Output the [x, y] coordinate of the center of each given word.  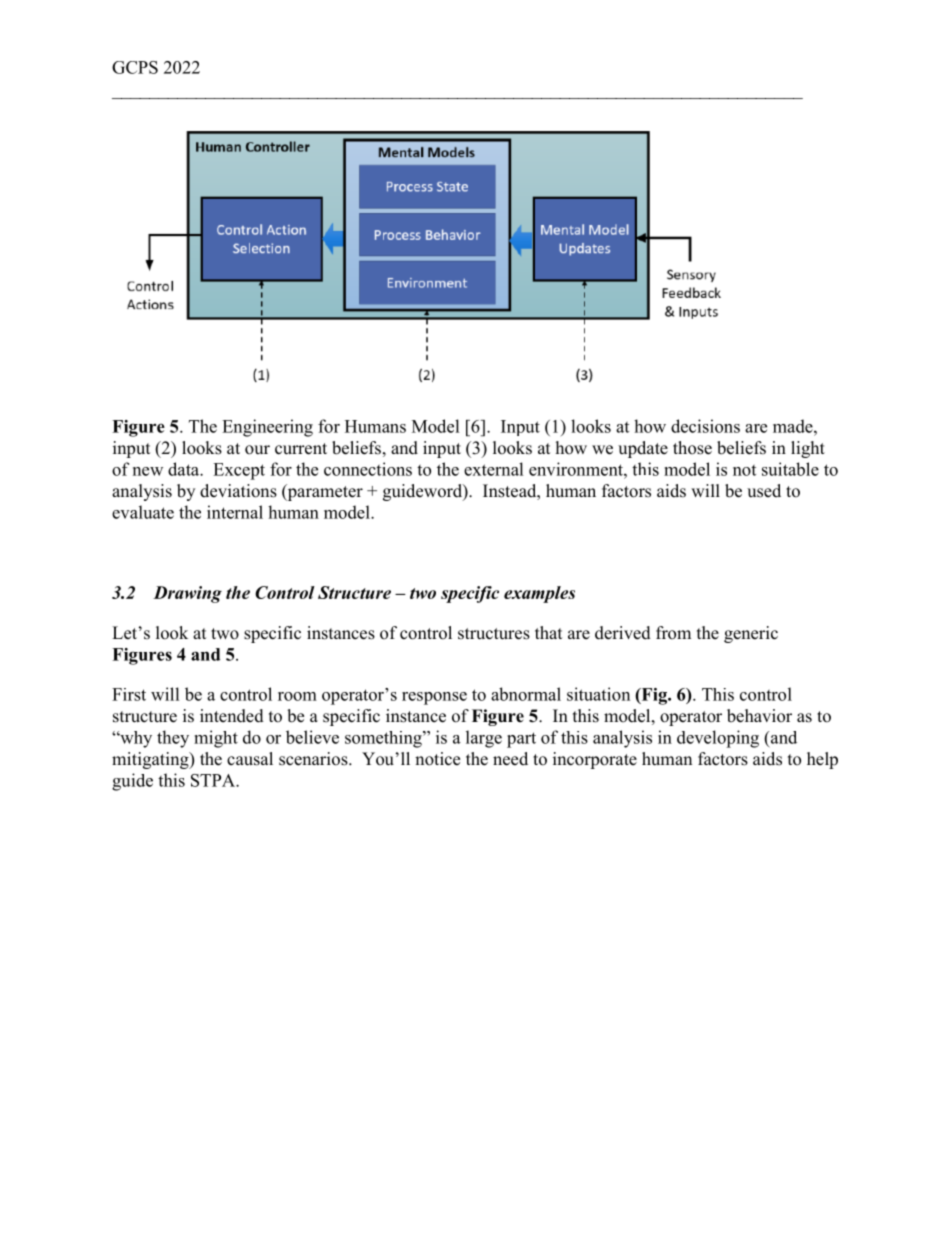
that [548, 632]
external [494, 469]
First [129, 694]
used [764, 491]
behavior [759, 716]
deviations [238, 491]
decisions [705, 426]
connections [368, 469]
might [216, 739]
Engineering [267, 428]
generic [751, 634]
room [297, 696]
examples [539, 594]
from [673, 633]
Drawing [187, 594]
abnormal [526, 694]
